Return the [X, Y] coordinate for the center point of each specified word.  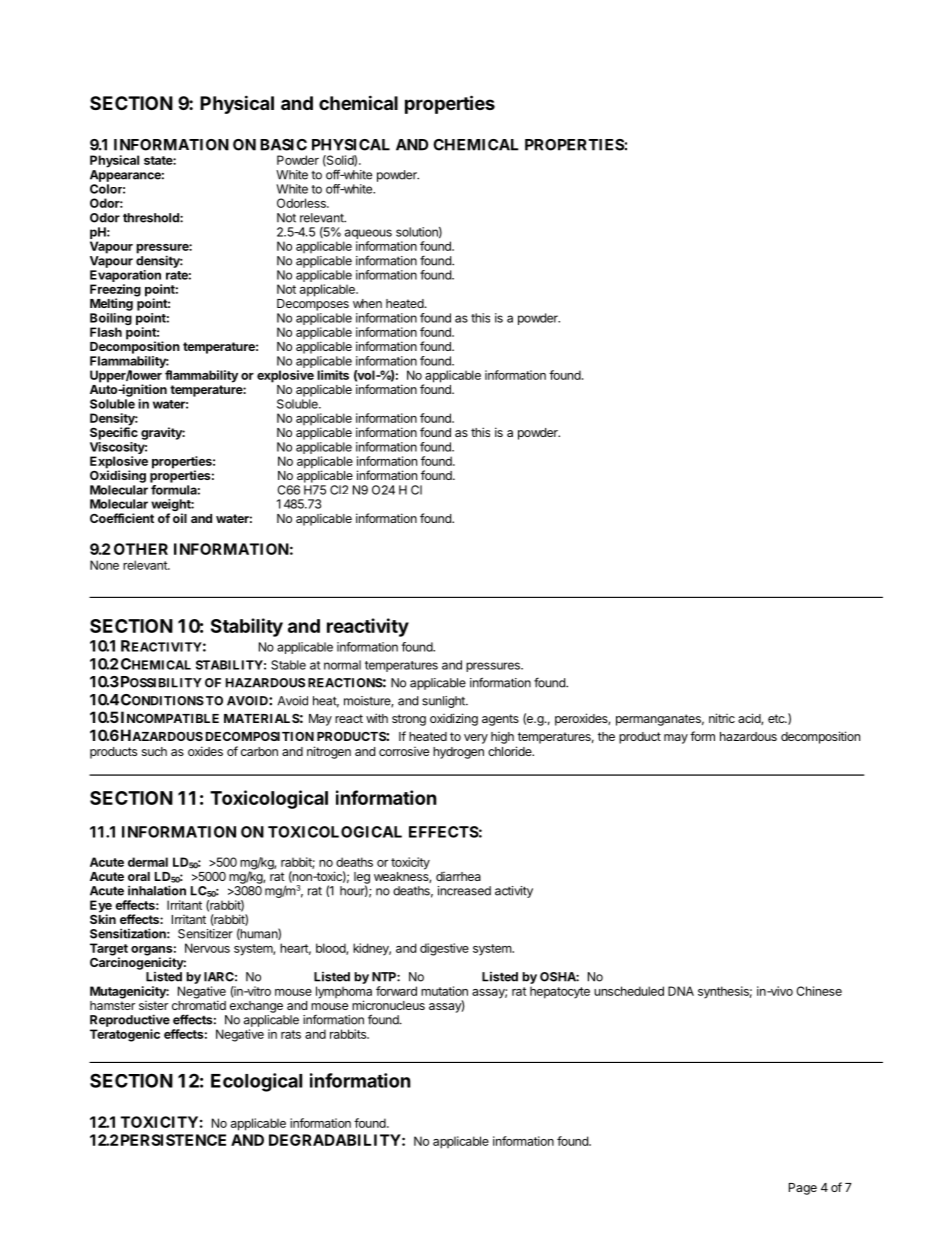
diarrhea [458, 876]
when [367, 303]
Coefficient [122, 518]
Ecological [256, 1082]
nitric [722, 718]
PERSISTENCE [173, 1140]
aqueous [367, 235]
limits [333, 375]
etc [777, 718]
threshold [152, 218]
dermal [148, 862]
